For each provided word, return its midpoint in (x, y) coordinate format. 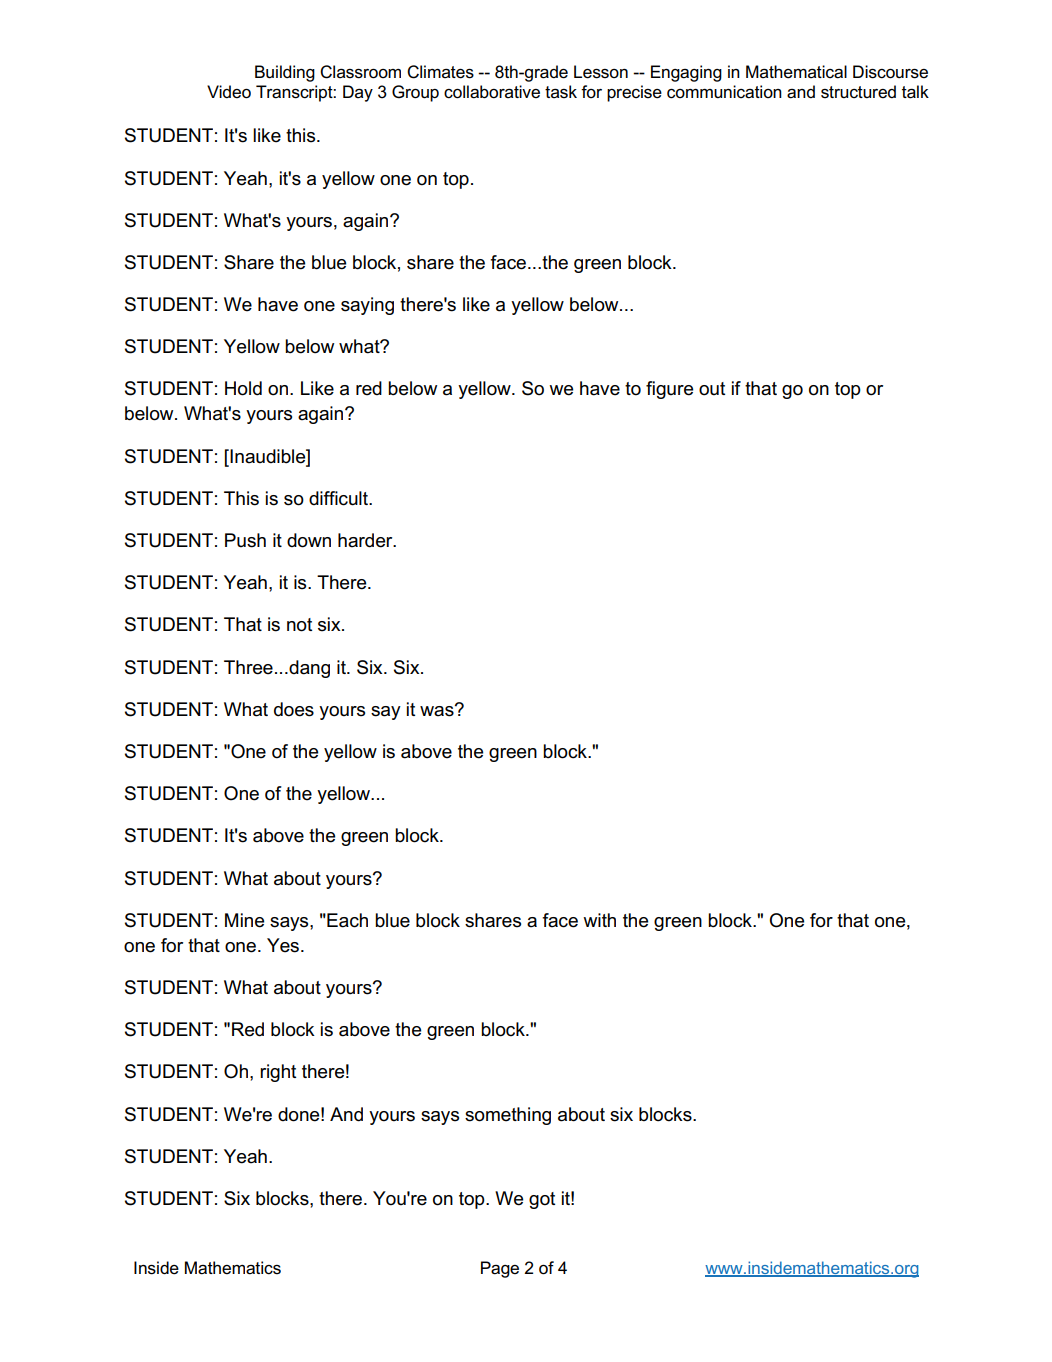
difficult (339, 498)
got (542, 1200)
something (508, 1116)
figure (669, 390)
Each (346, 920)
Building (285, 73)
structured (858, 92)
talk (915, 92)
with (599, 920)
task (561, 92)
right (278, 1073)
